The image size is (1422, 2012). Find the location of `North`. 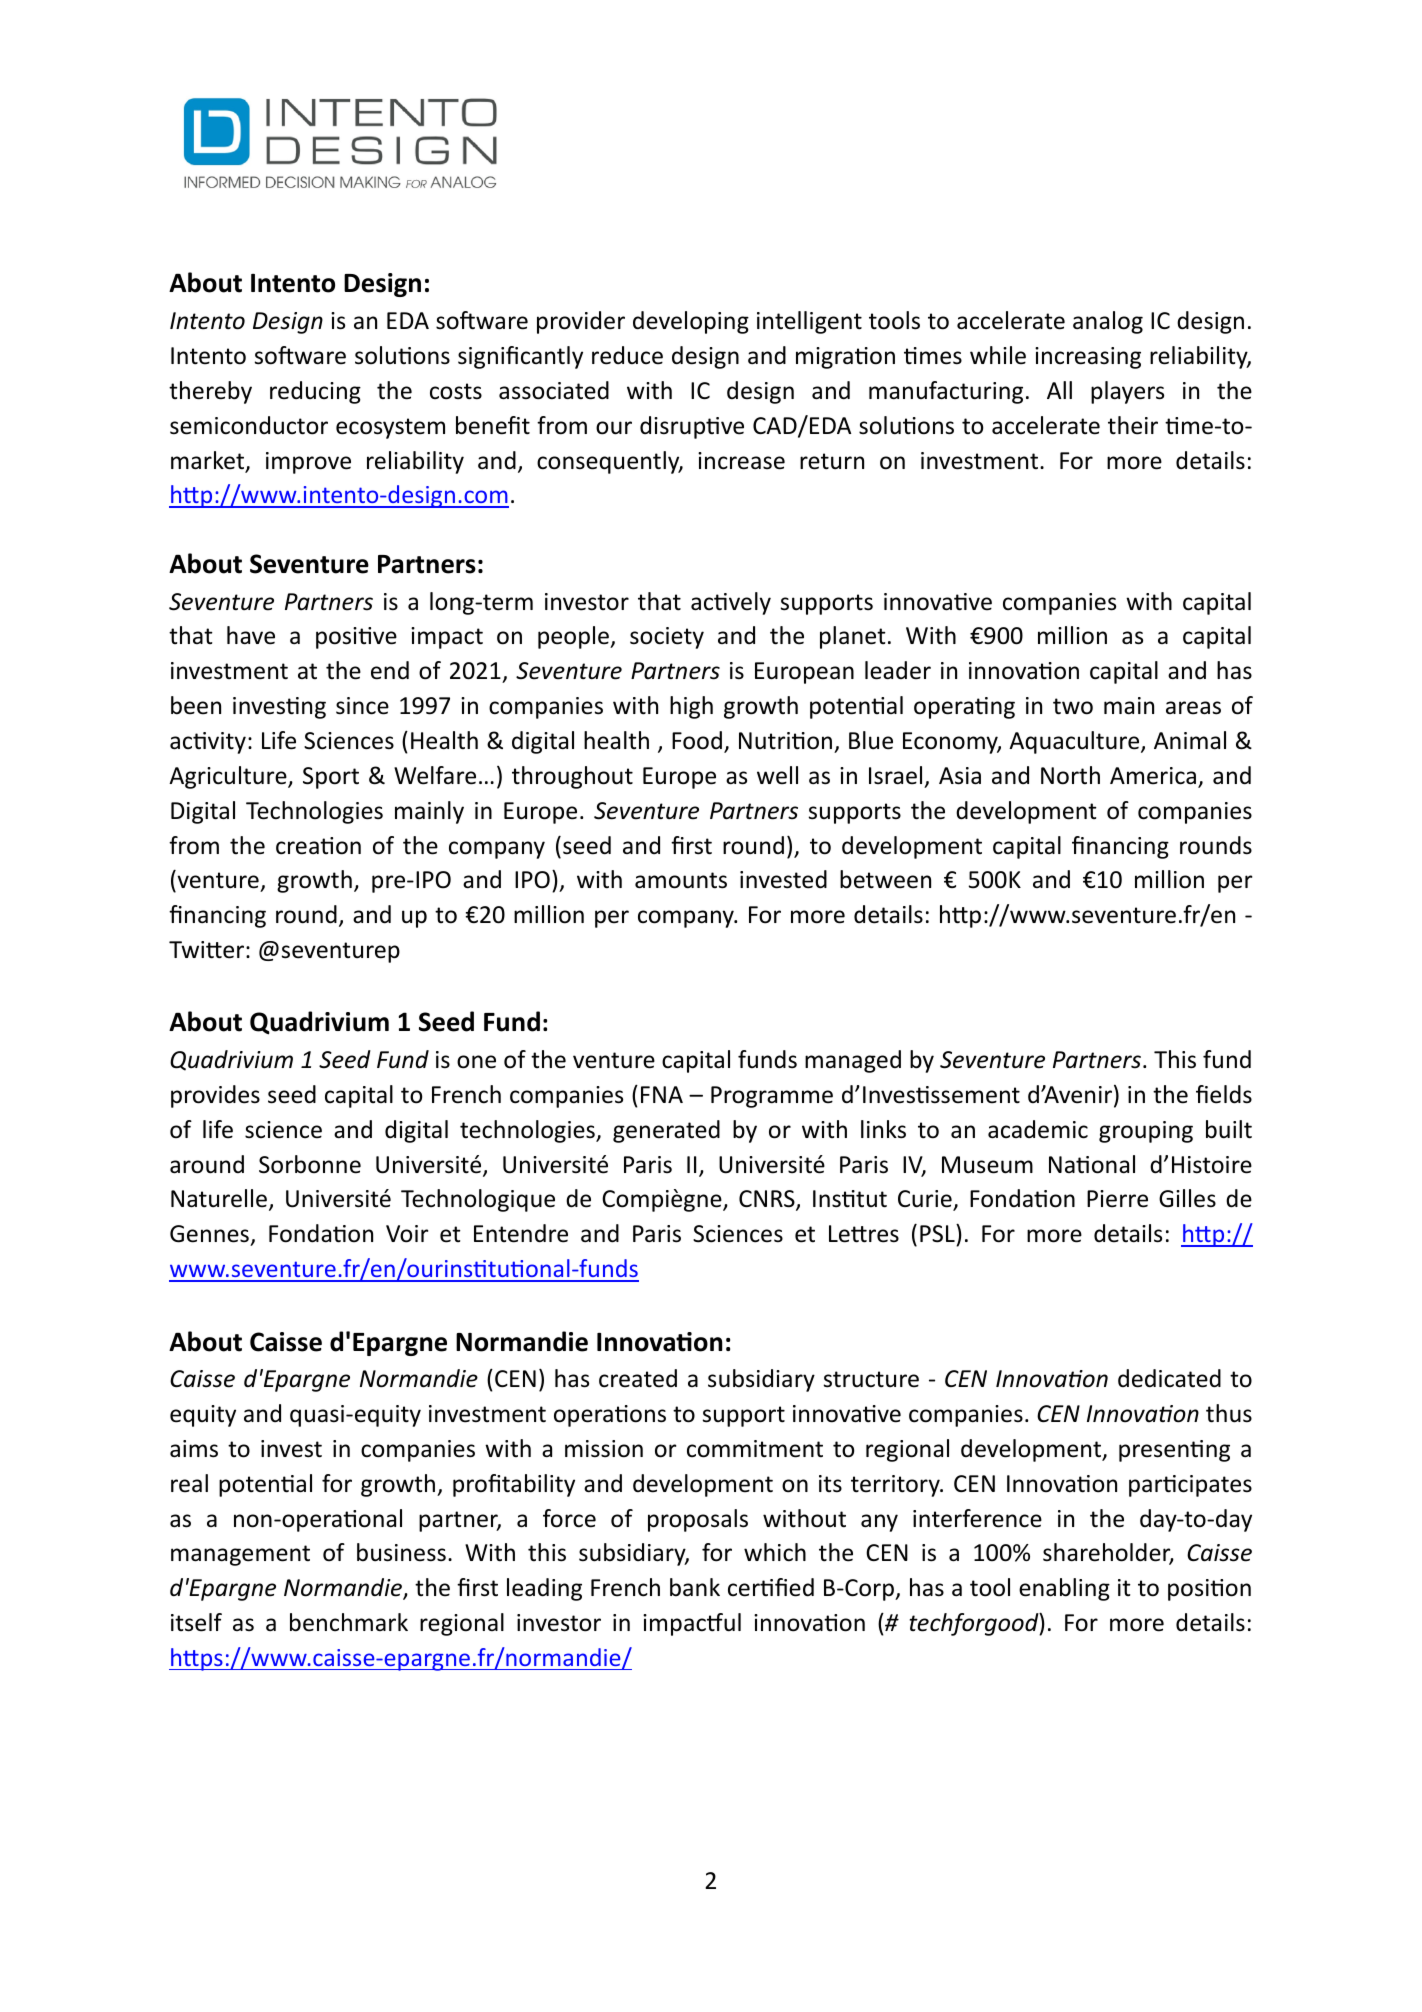

North is located at coordinates (1070, 775).
